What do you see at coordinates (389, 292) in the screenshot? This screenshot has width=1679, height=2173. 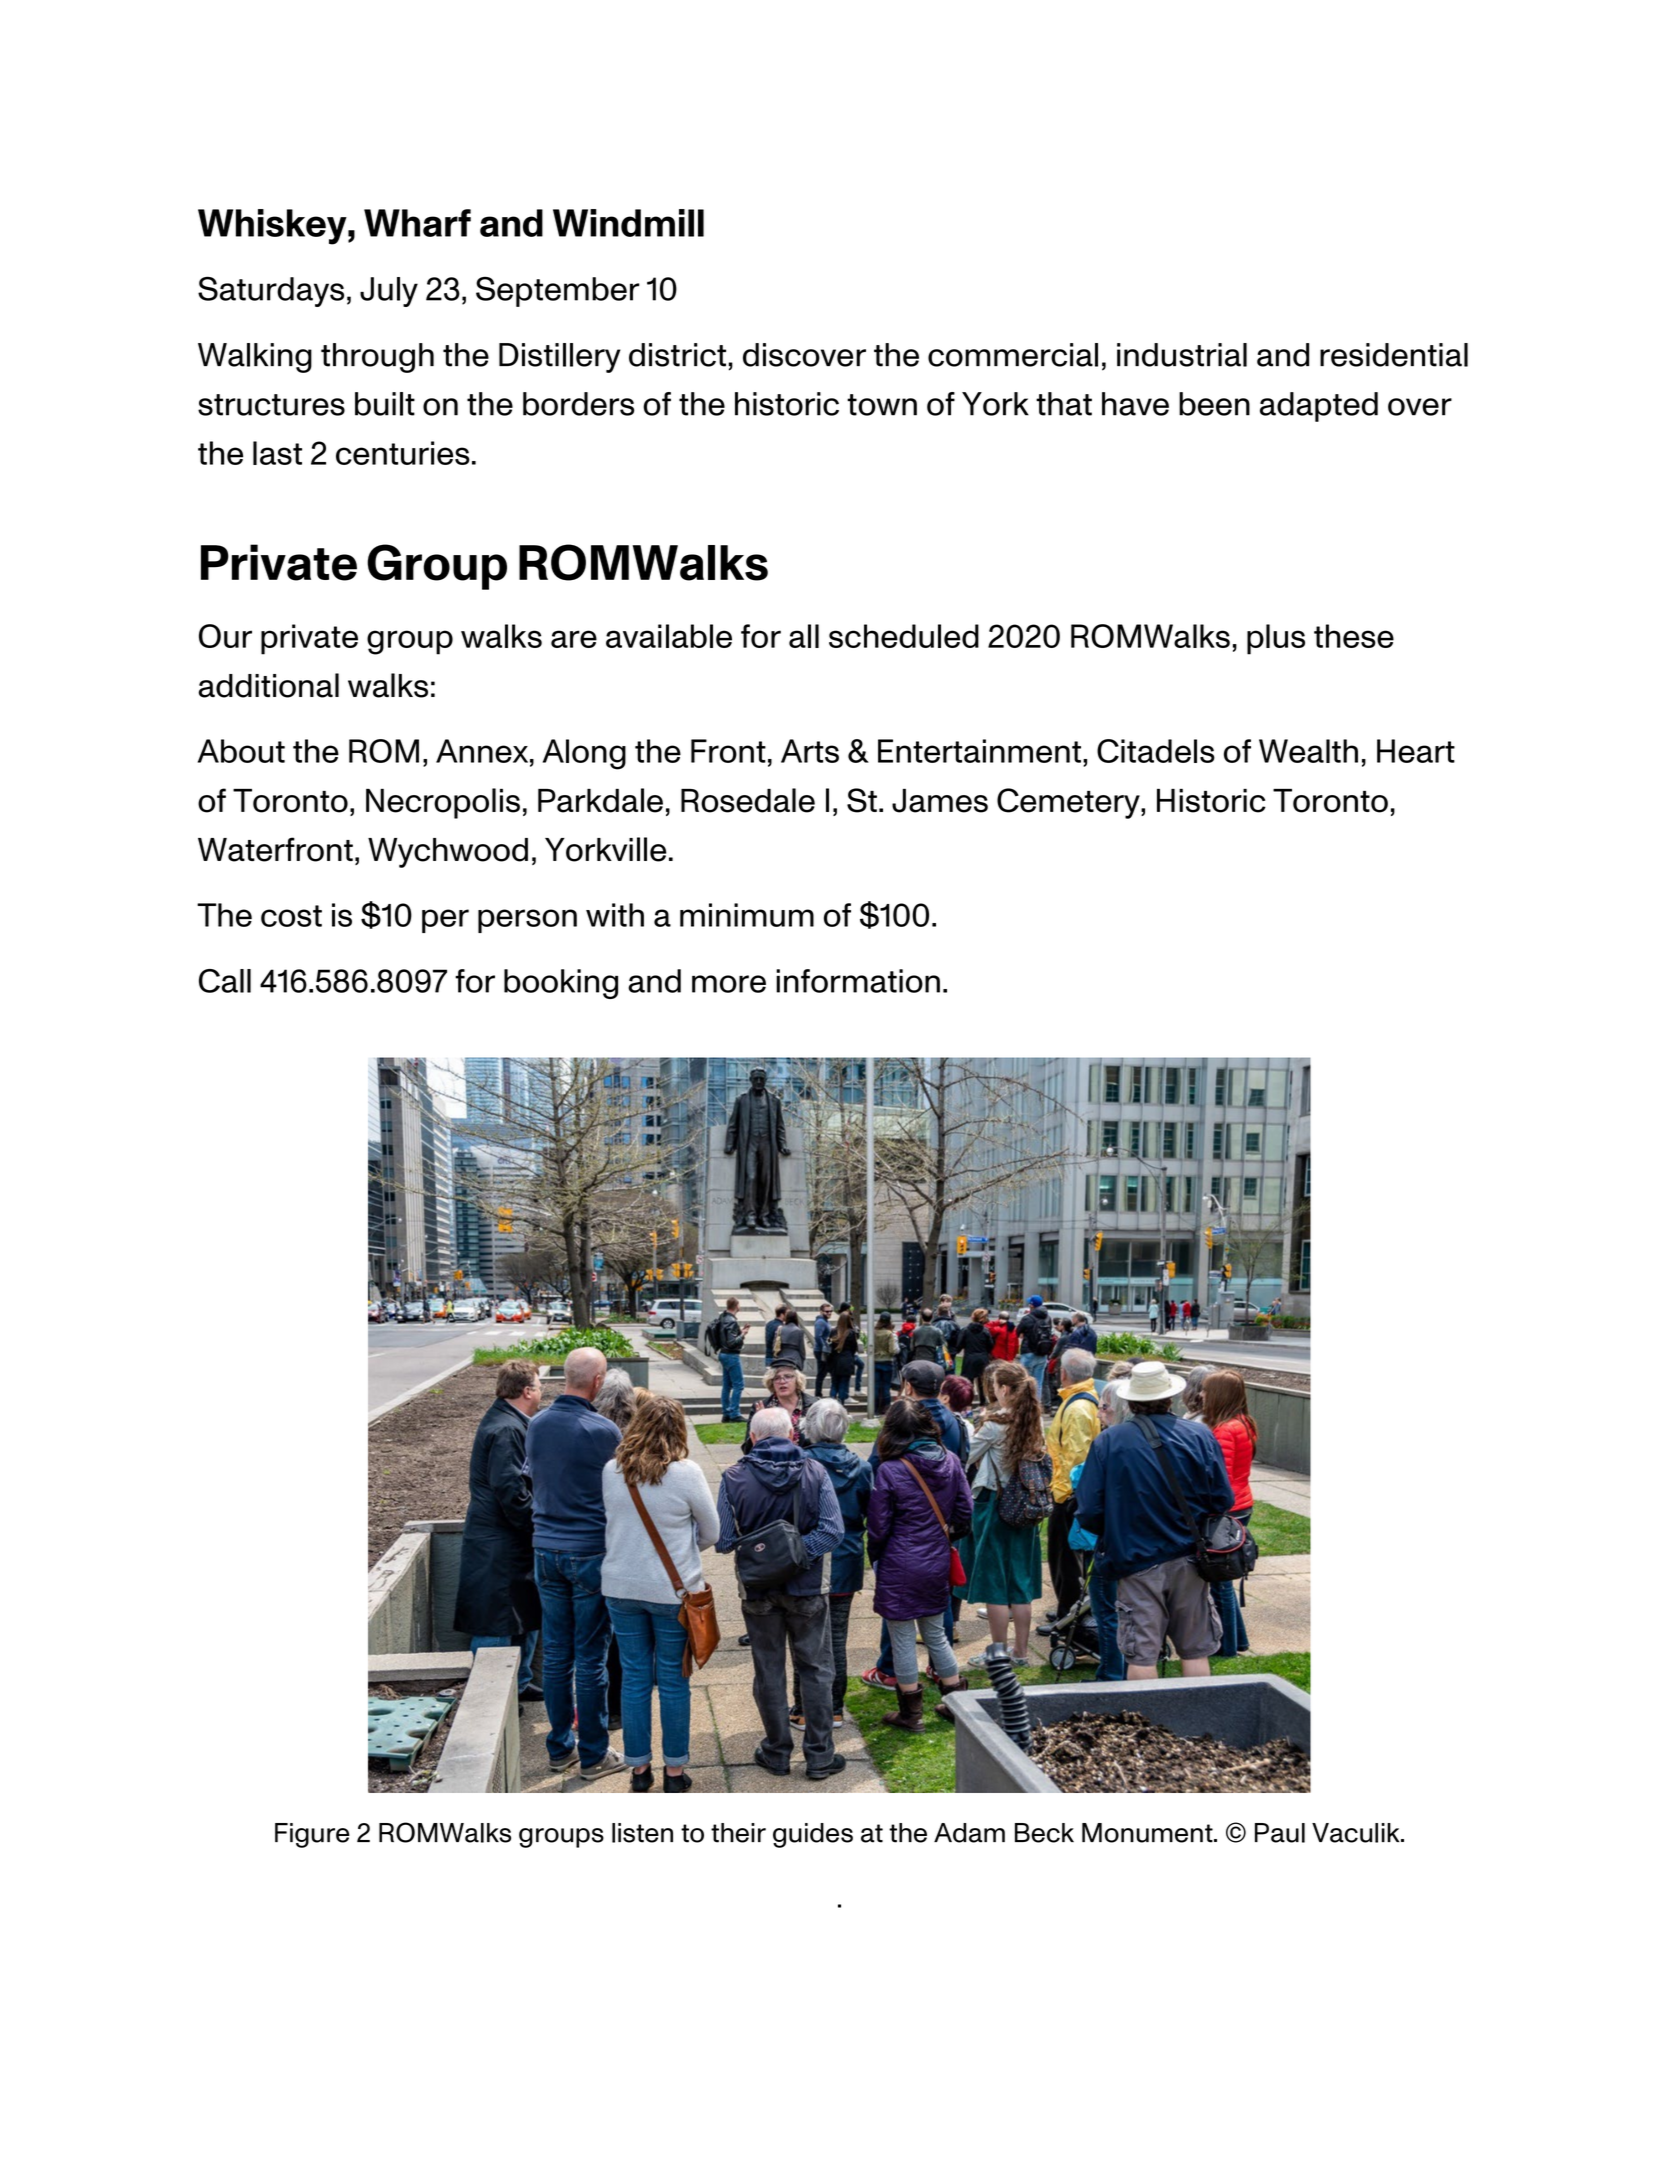 I see `July` at bounding box center [389, 292].
